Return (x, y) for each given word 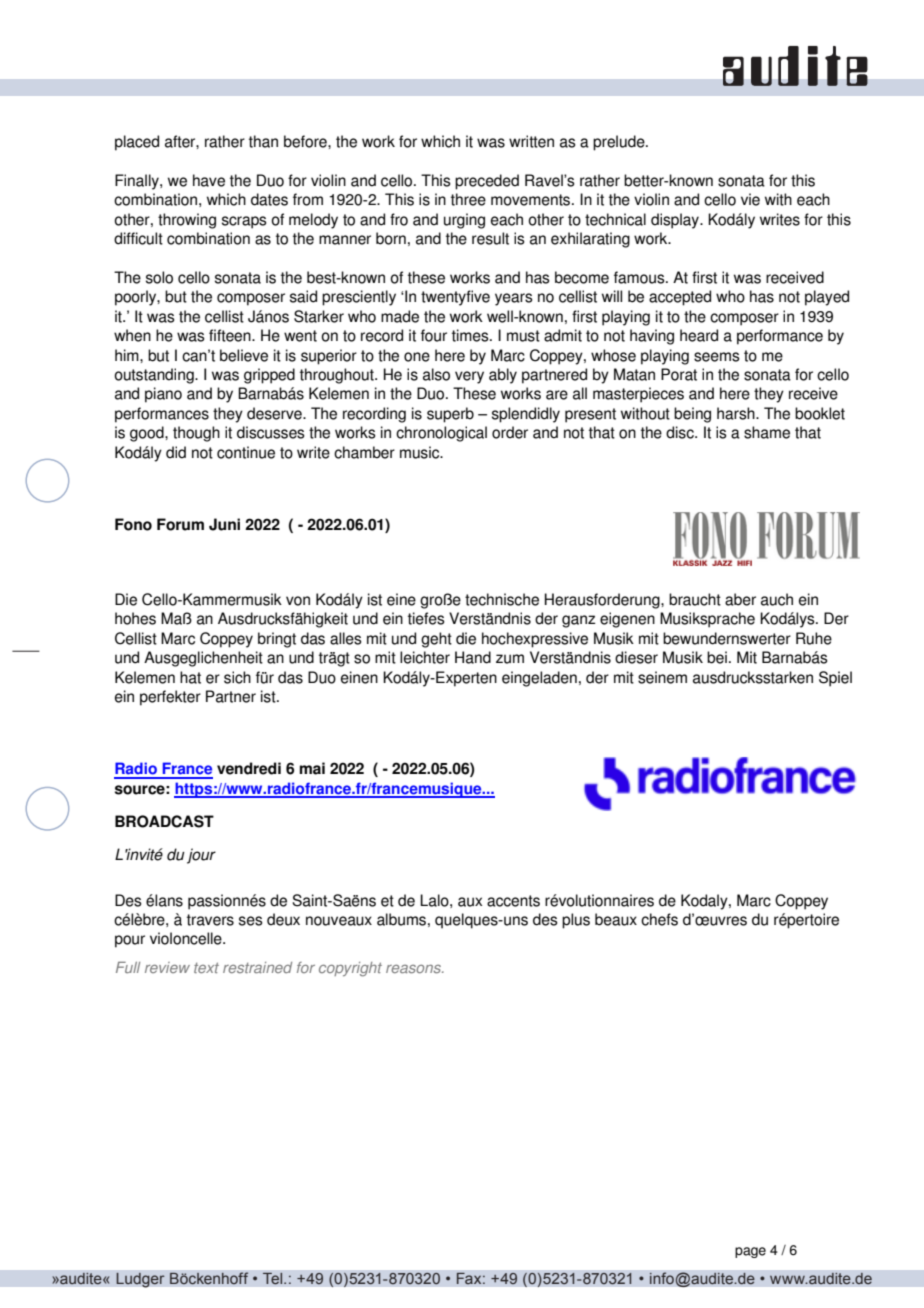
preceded (487, 182)
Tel (273, 1278)
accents (513, 901)
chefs (659, 919)
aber (740, 599)
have (209, 180)
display (676, 221)
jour (201, 856)
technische (502, 599)
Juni (224, 524)
